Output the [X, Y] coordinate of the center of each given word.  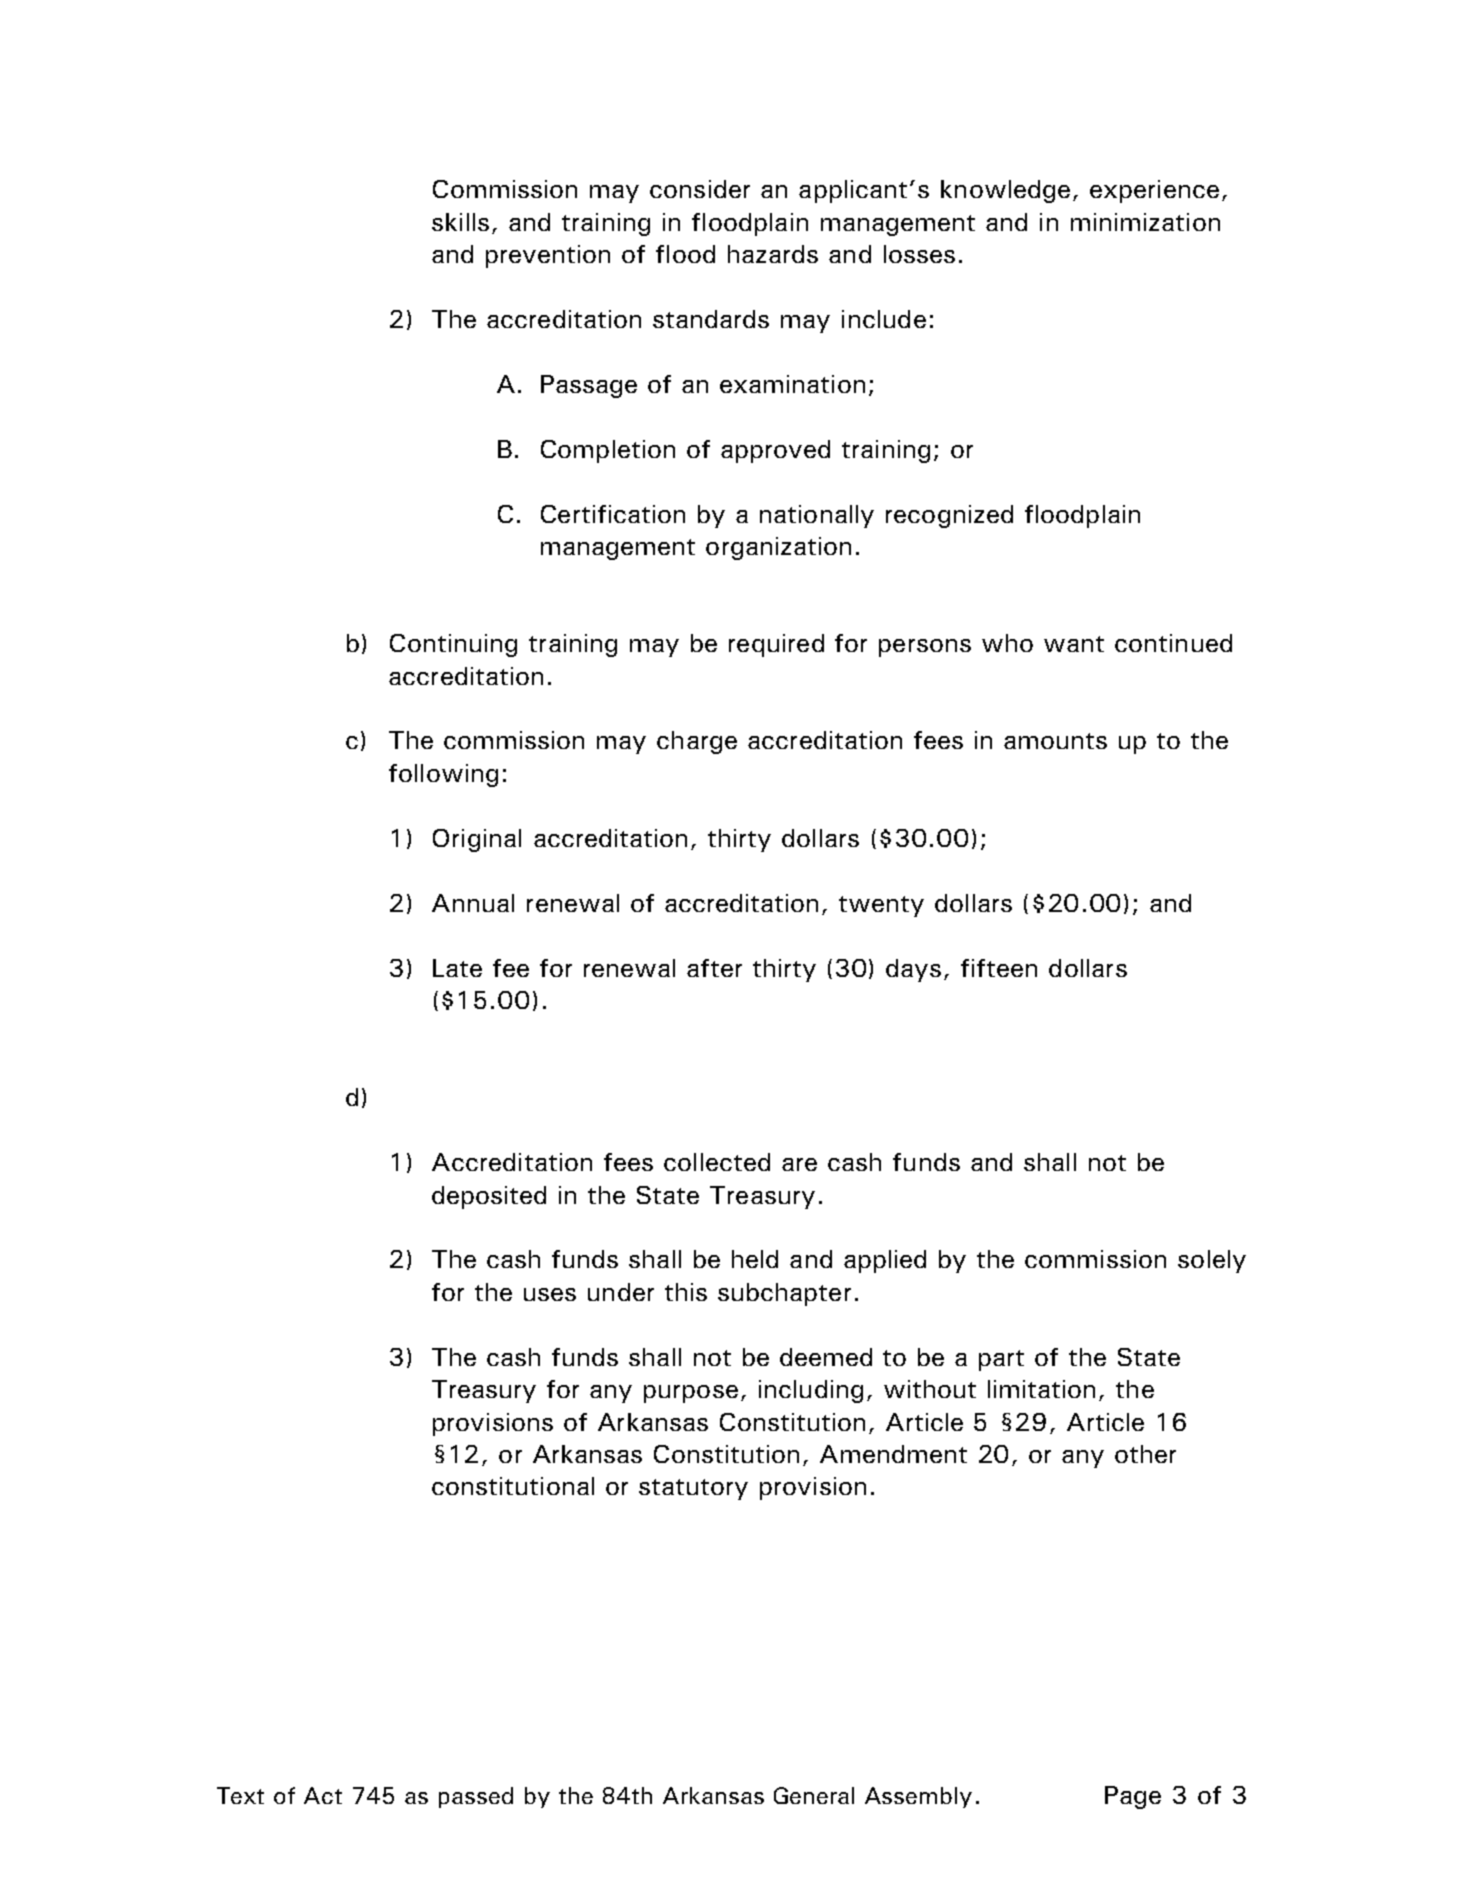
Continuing [453, 645]
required [776, 645]
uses [550, 1294]
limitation [1041, 1389]
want [1074, 644]
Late [457, 968]
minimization [1145, 222]
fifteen [999, 968]
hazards [773, 254]
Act [323, 1795]
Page [1133, 1797]
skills [460, 222]
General [814, 1795]
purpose [691, 1394]
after [714, 968]
